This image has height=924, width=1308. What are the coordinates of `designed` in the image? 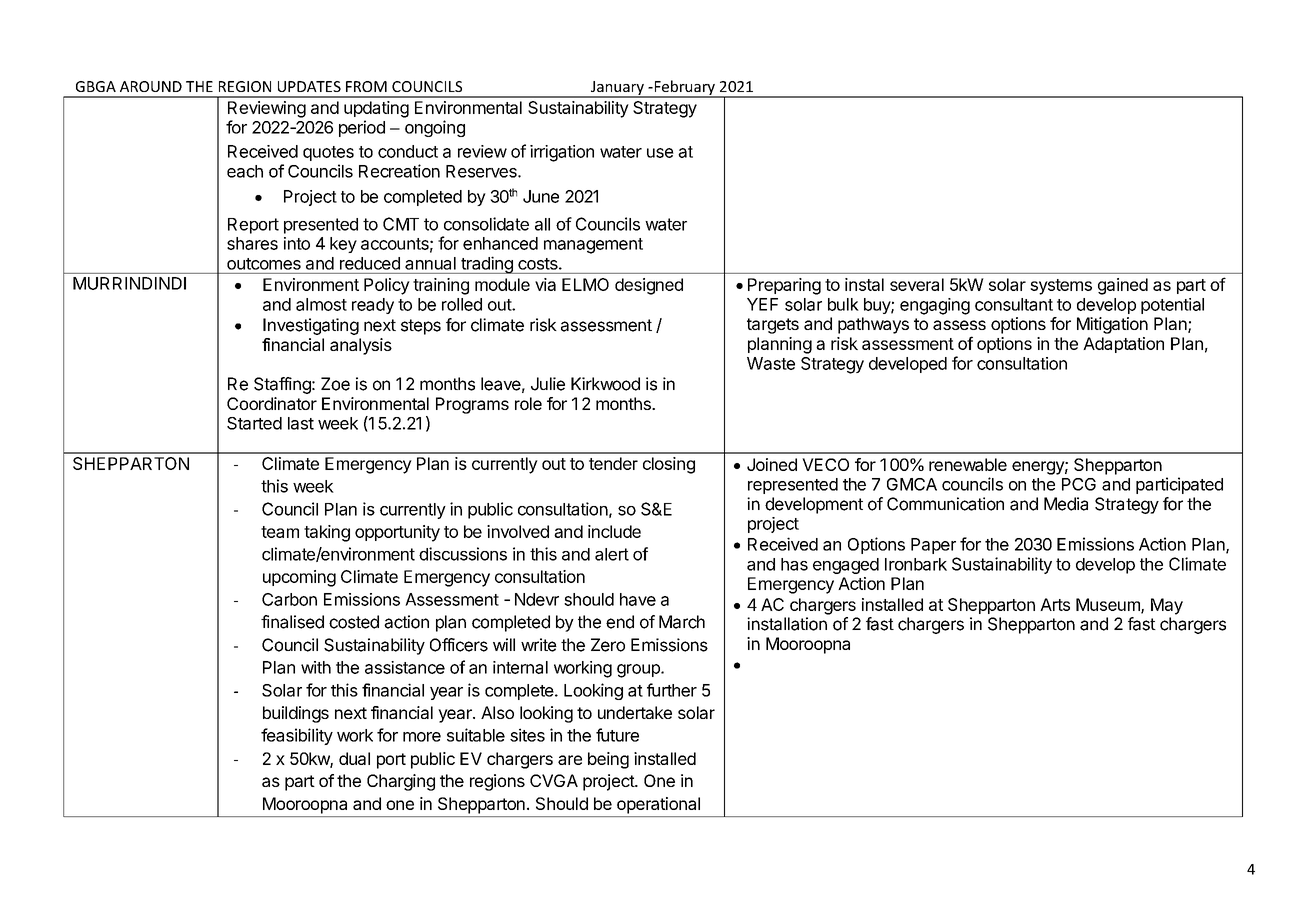 It's located at (649, 286).
